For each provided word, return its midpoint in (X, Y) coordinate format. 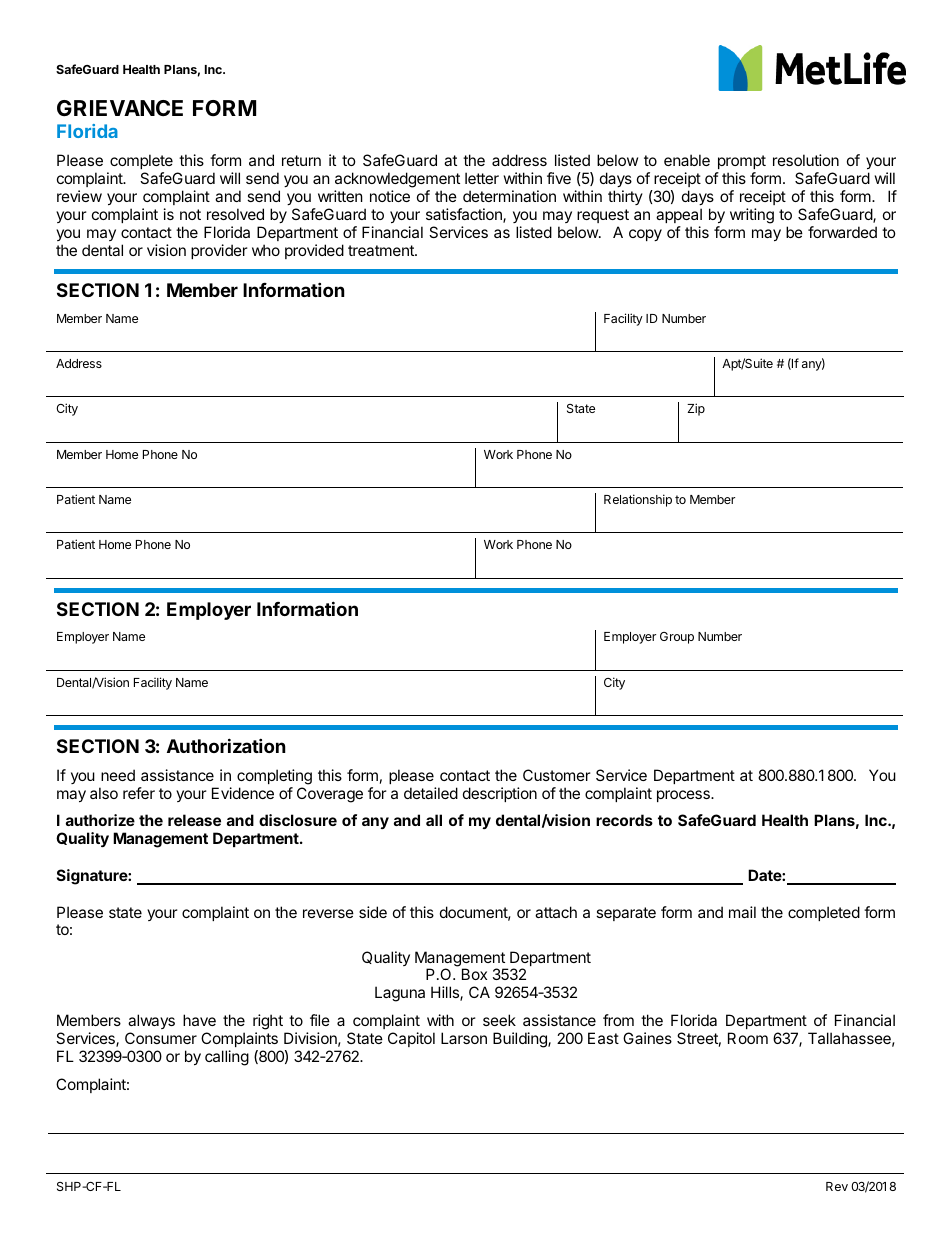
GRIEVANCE (120, 108)
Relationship (638, 500)
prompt (742, 162)
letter (482, 178)
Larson (464, 1038)
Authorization (226, 745)
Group (677, 638)
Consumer (161, 1038)
